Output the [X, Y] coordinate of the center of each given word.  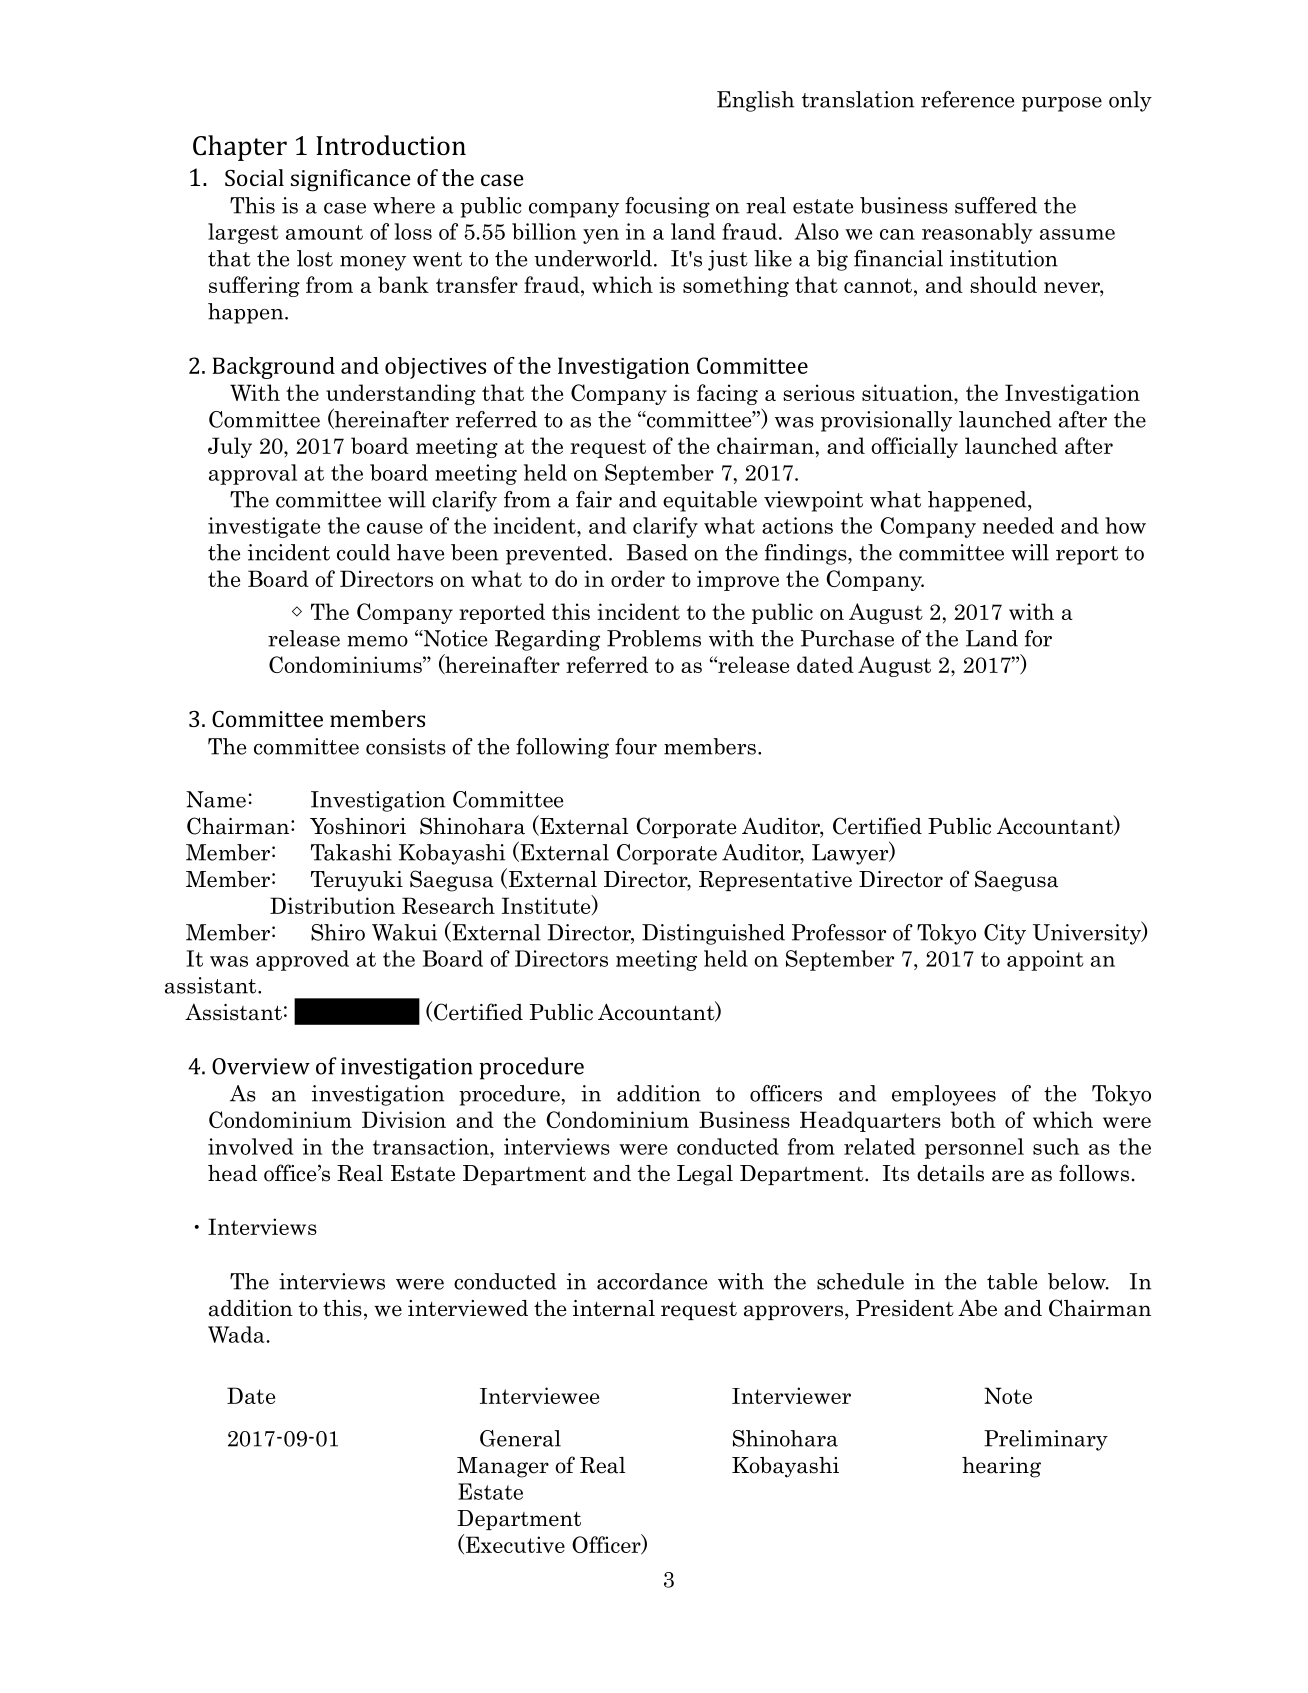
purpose [1062, 104]
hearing [1001, 1467]
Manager [503, 1467]
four [636, 746]
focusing [667, 207]
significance [351, 180]
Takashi [351, 852]
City [1005, 934]
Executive [515, 1544]
